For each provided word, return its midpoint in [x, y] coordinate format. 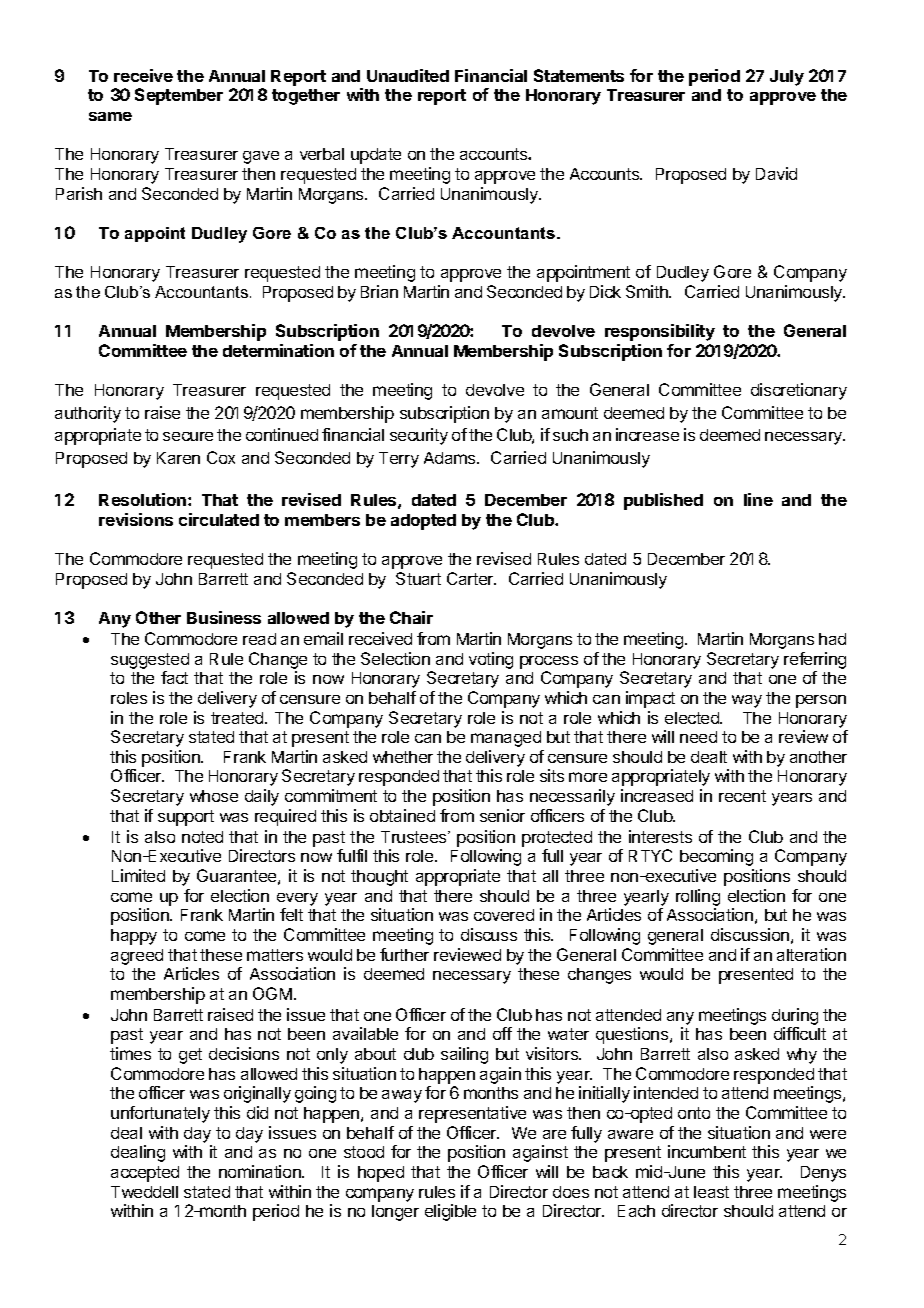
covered [504, 915]
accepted [145, 1174]
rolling [698, 897]
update [376, 156]
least [711, 1192]
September [179, 96]
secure [188, 436]
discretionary [799, 391]
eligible [450, 1212]
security [419, 436]
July [787, 78]
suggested [150, 661]
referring [815, 660]
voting [491, 660]
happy [134, 937]
